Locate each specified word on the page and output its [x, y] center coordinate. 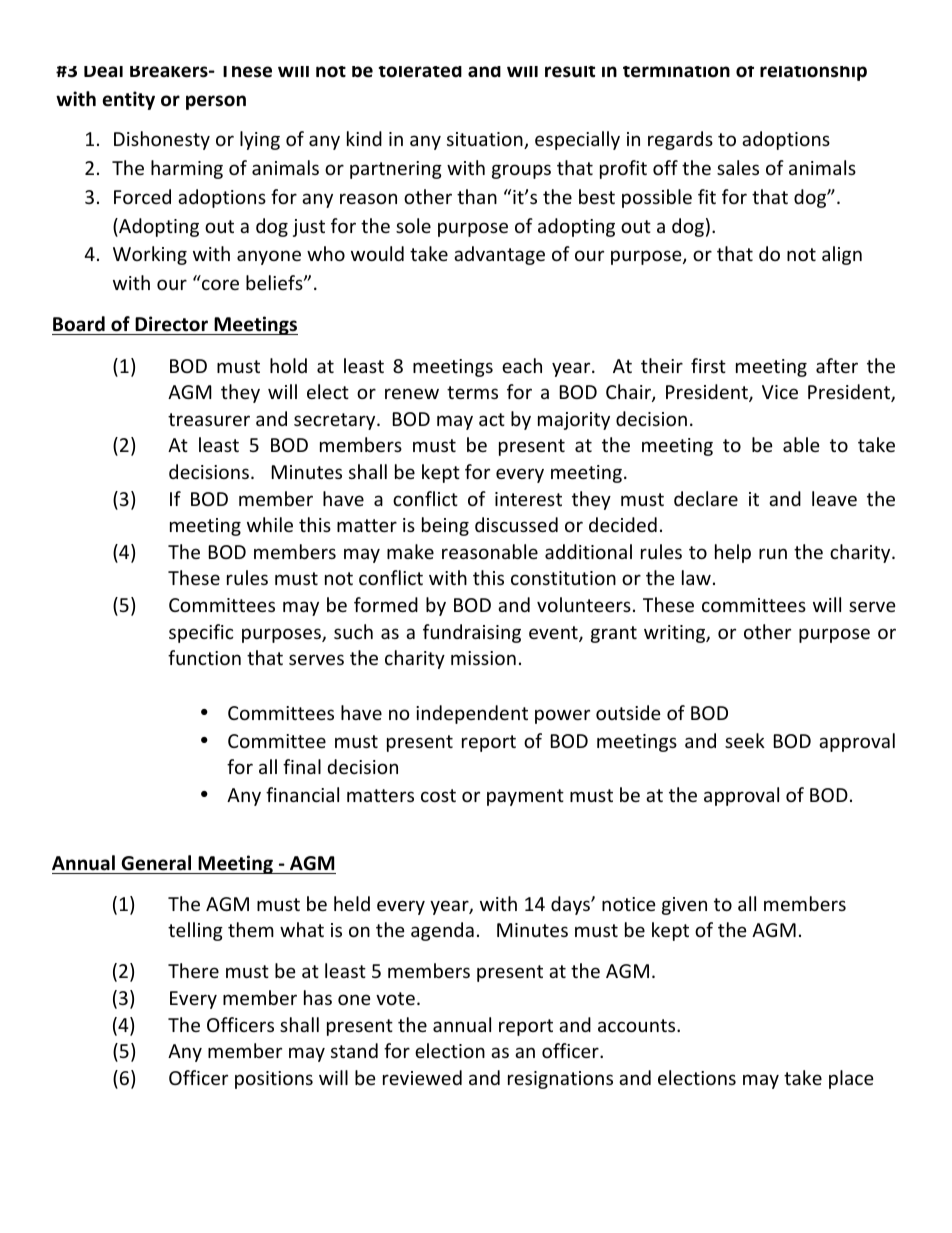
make [410, 551]
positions [274, 1080]
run [773, 553]
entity [129, 100]
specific [201, 633]
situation [486, 140]
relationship [813, 73]
